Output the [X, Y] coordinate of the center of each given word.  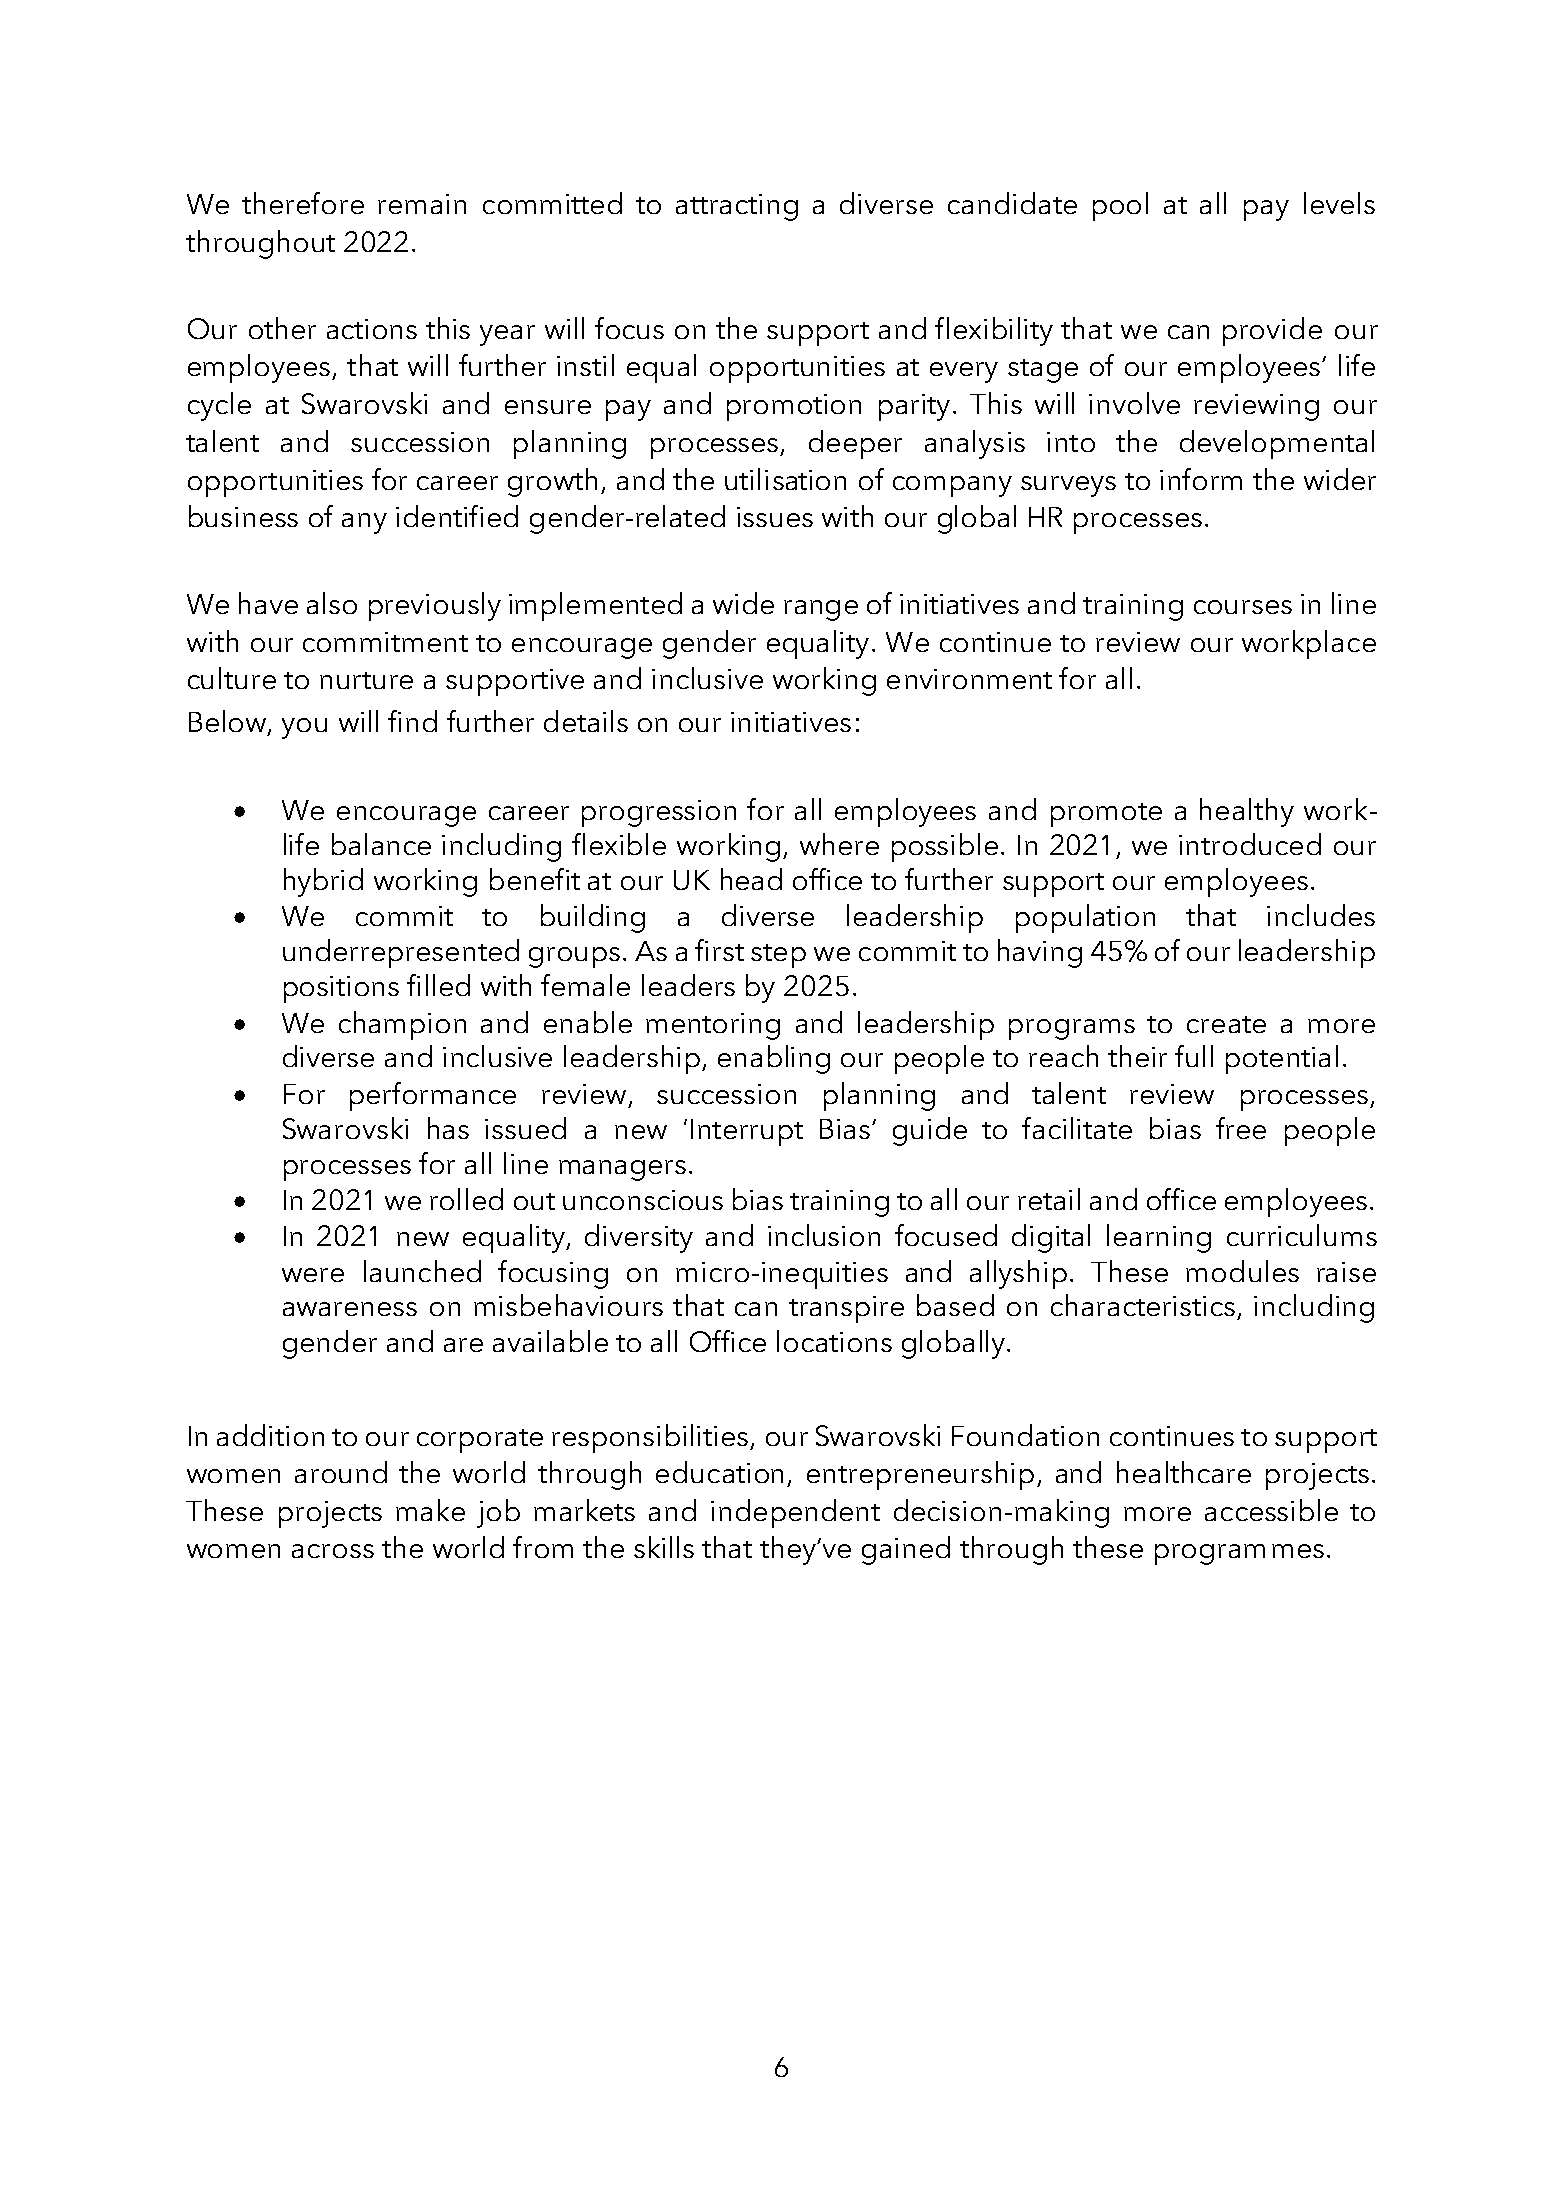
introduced [1250, 844]
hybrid [323, 882]
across [333, 1551]
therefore [303, 203]
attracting [737, 207]
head [751, 879]
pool [1120, 206]
